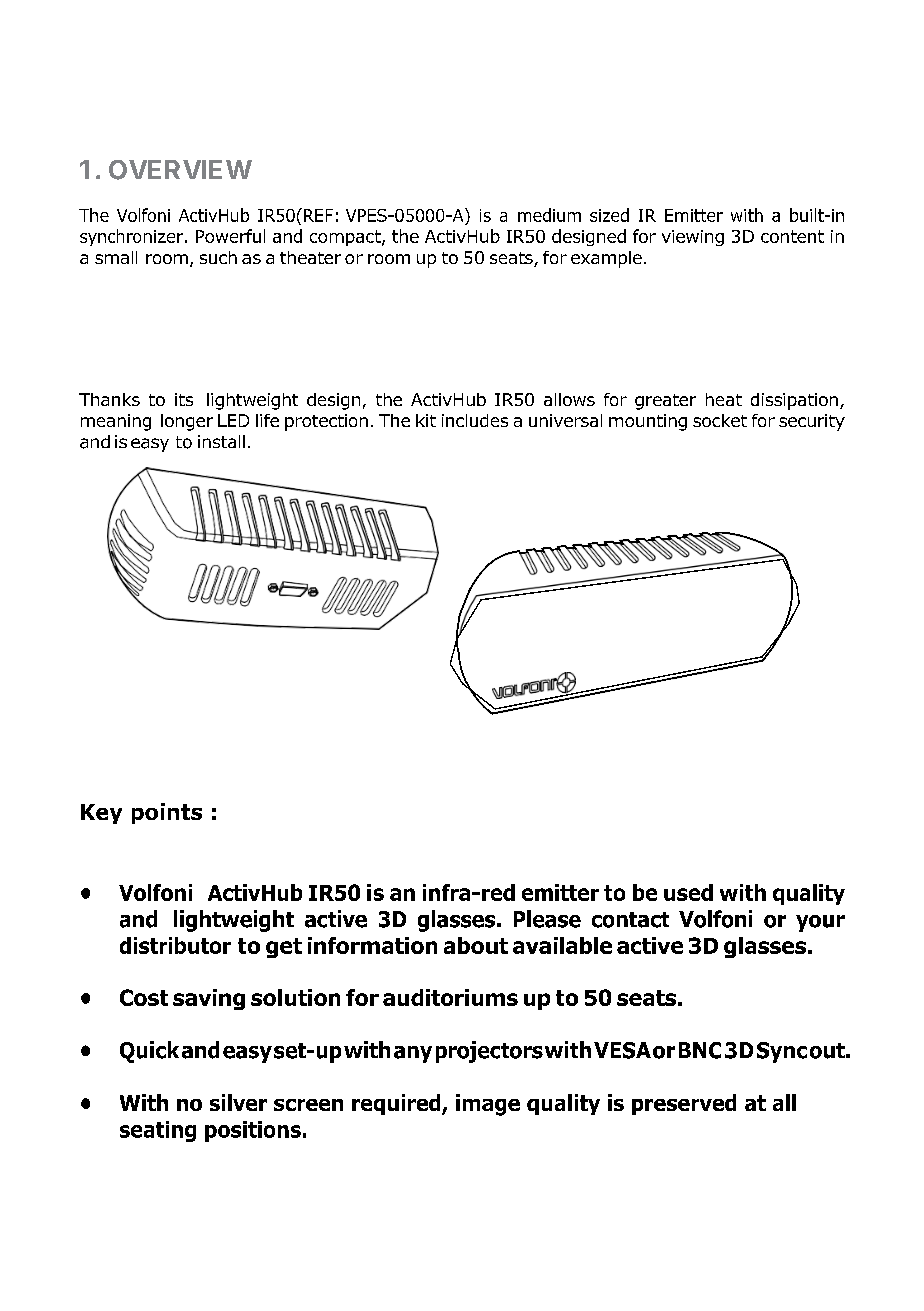 This screenshot has width=924, height=1311. Describe the element at coordinates (693, 238) in the screenshot. I see `viewing` at that location.
